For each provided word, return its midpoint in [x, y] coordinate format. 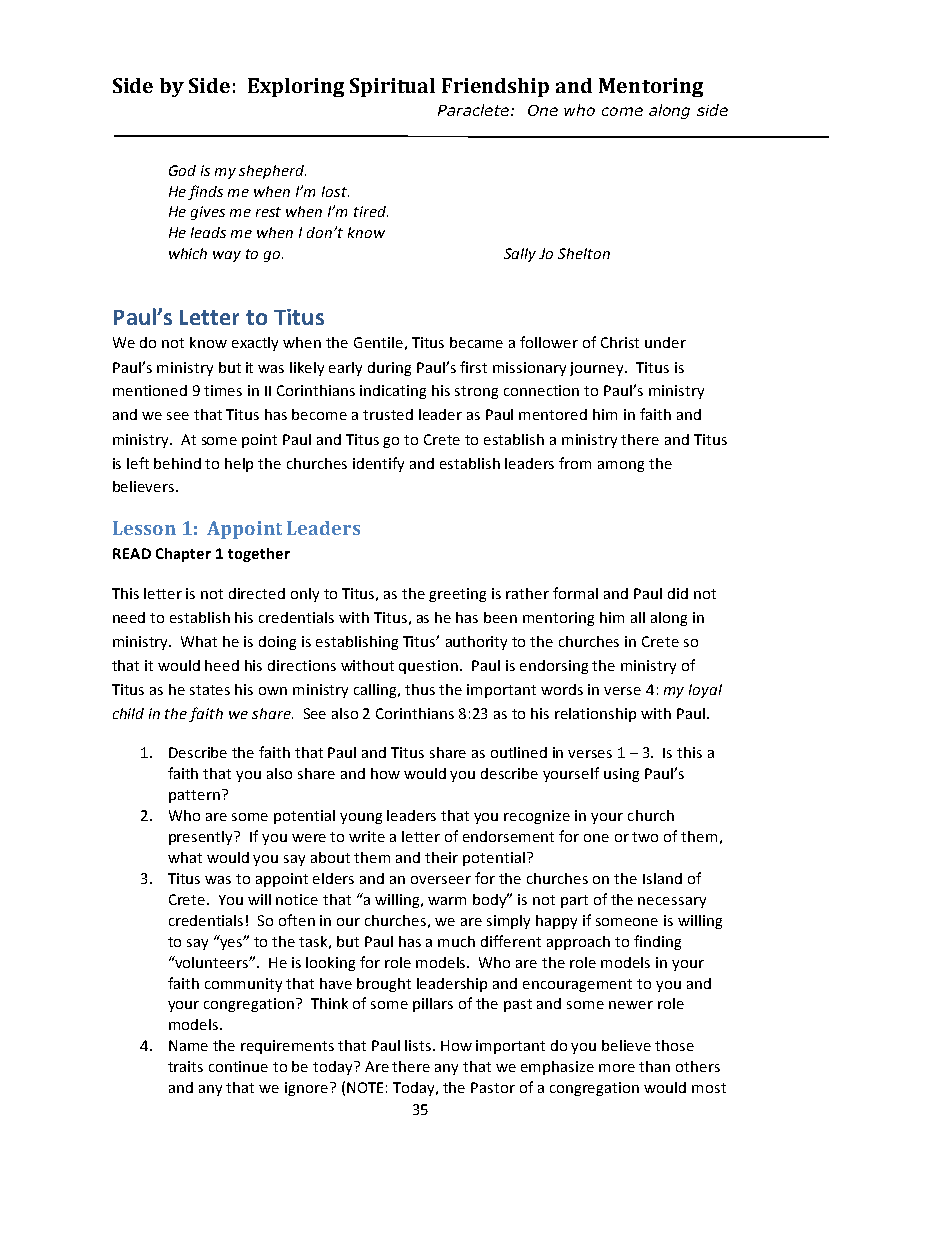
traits [185, 1066]
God [182, 170]
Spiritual [392, 87]
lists [419, 1045]
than [654, 1066]
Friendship [495, 87]
